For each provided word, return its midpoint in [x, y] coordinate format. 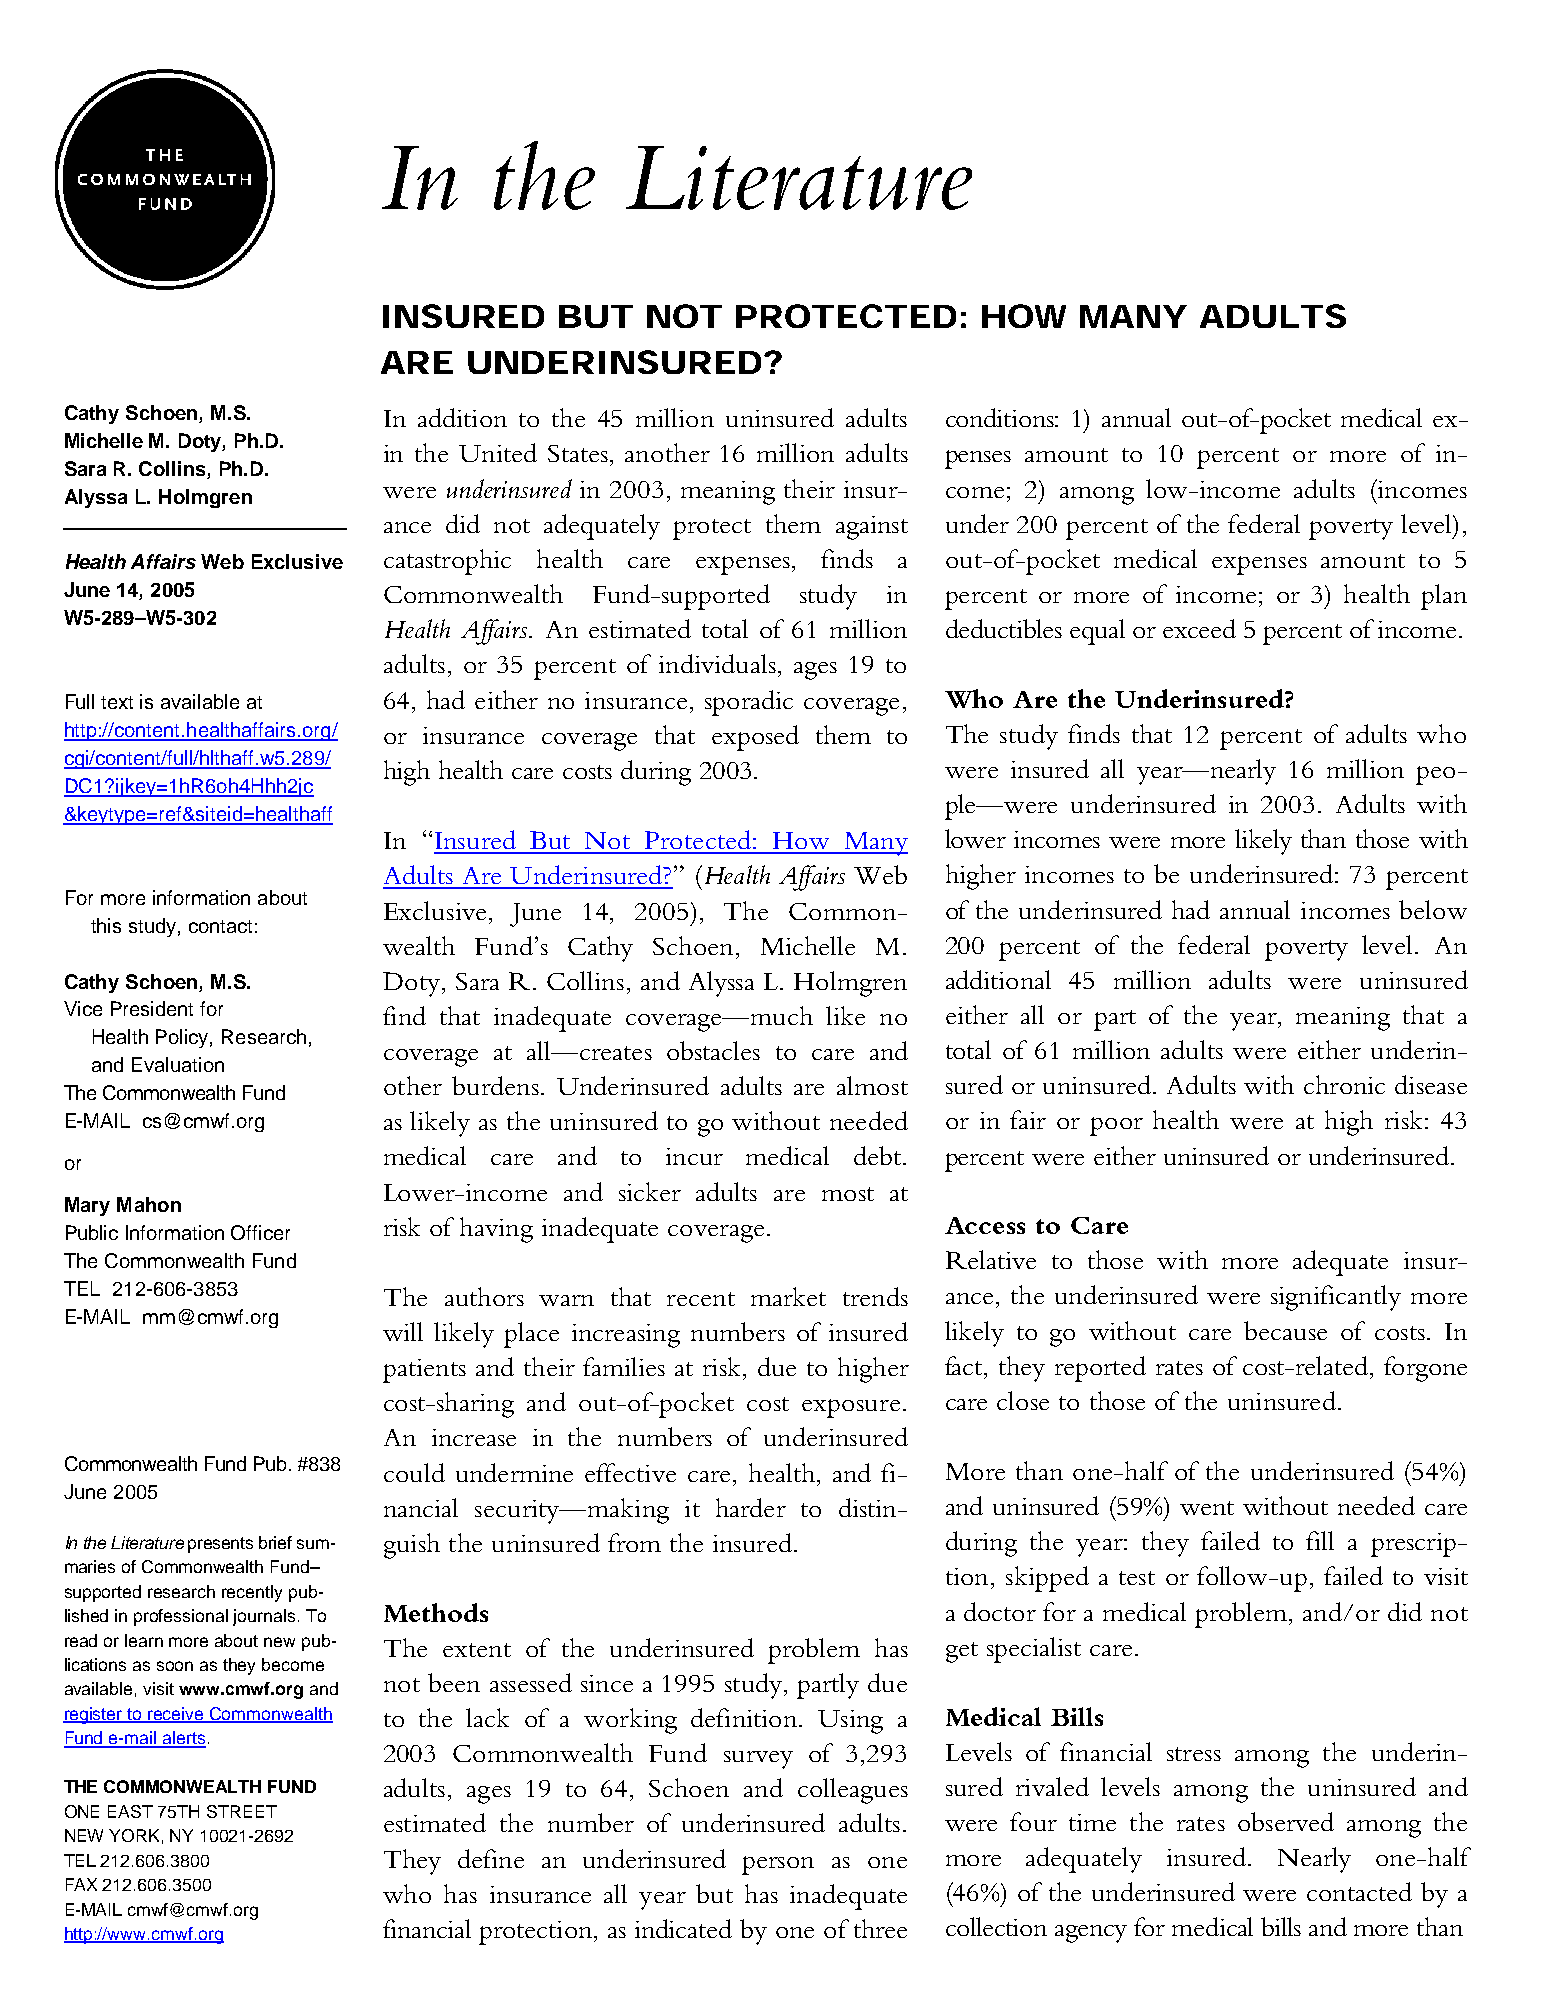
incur [694, 1156]
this [106, 925]
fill [1320, 1540]
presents [220, 1545]
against [872, 528]
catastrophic [447, 562]
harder [751, 1507]
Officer [260, 1232]
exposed [755, 738]
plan [1444, 597]
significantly [1336, 1298]
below [1433, 909]
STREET [242, 1811]
